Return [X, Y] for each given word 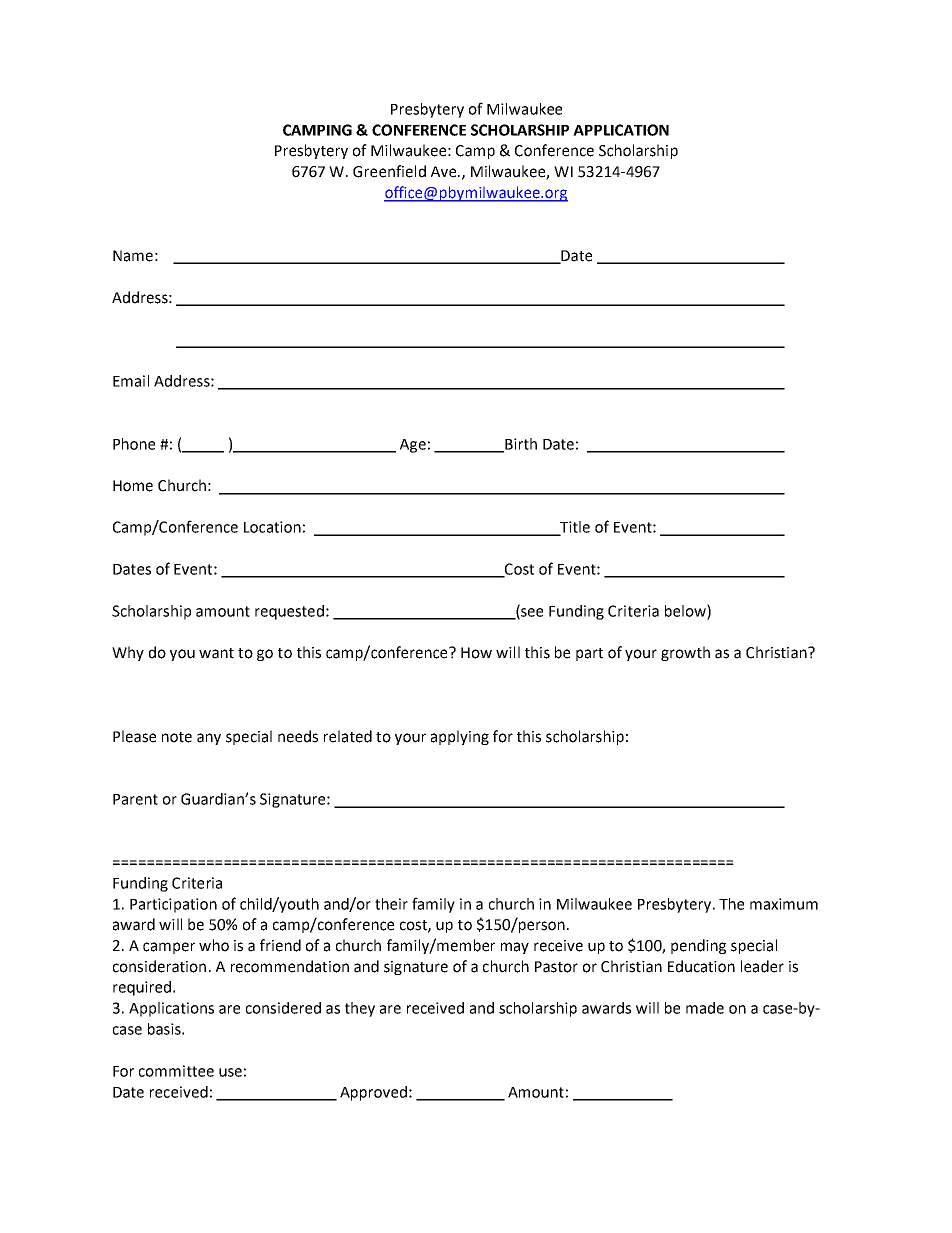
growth [685, 653]
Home [133, 486]
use [230, 1072]
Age [413, 446]
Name [133, 256]
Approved [373, 1093]
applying [460, 737]
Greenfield [389, 171]
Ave [445, 172]
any [209, 739]
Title [574, 528]
